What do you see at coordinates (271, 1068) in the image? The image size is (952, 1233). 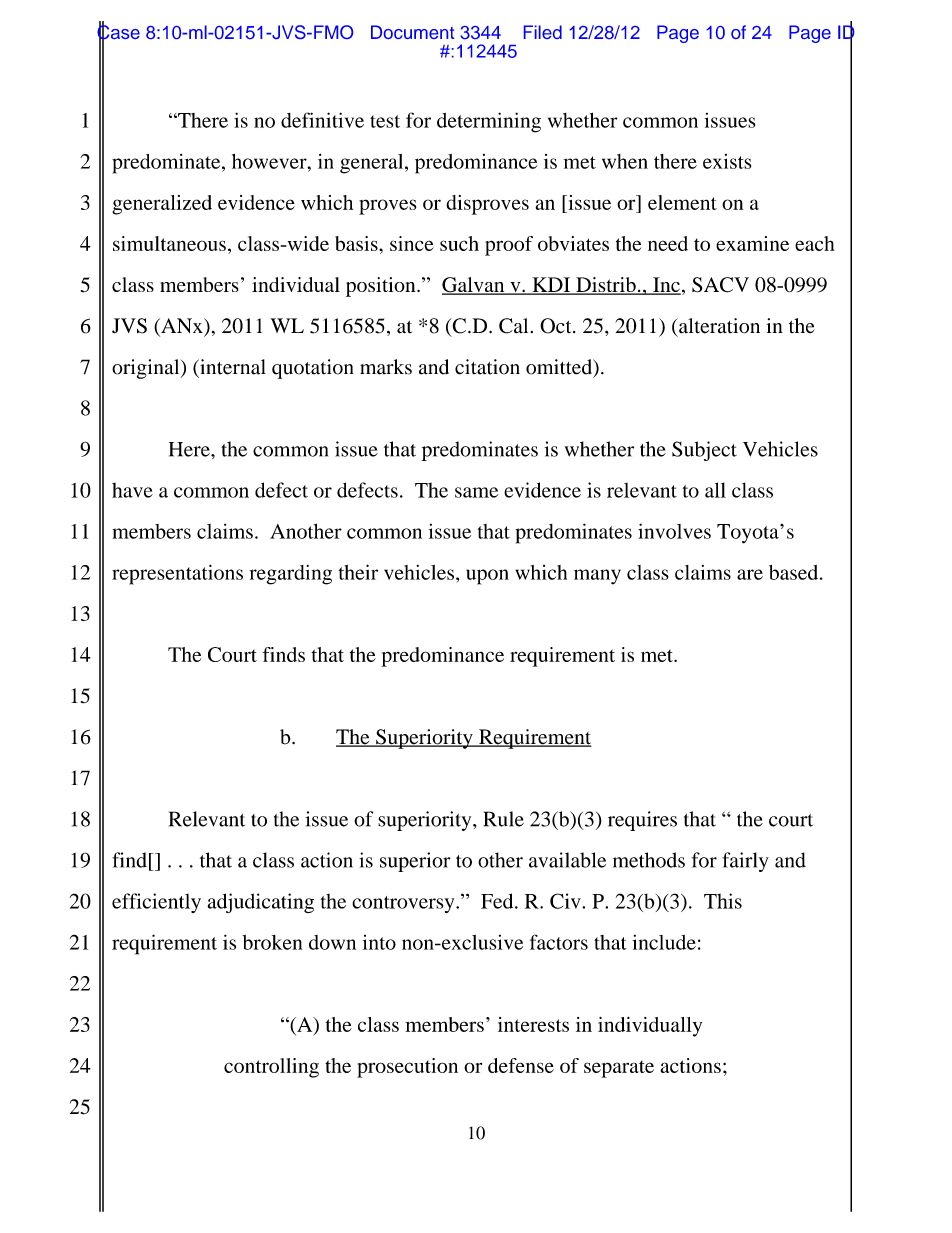 I see `controlling` at bounding box center [271, 1068].
